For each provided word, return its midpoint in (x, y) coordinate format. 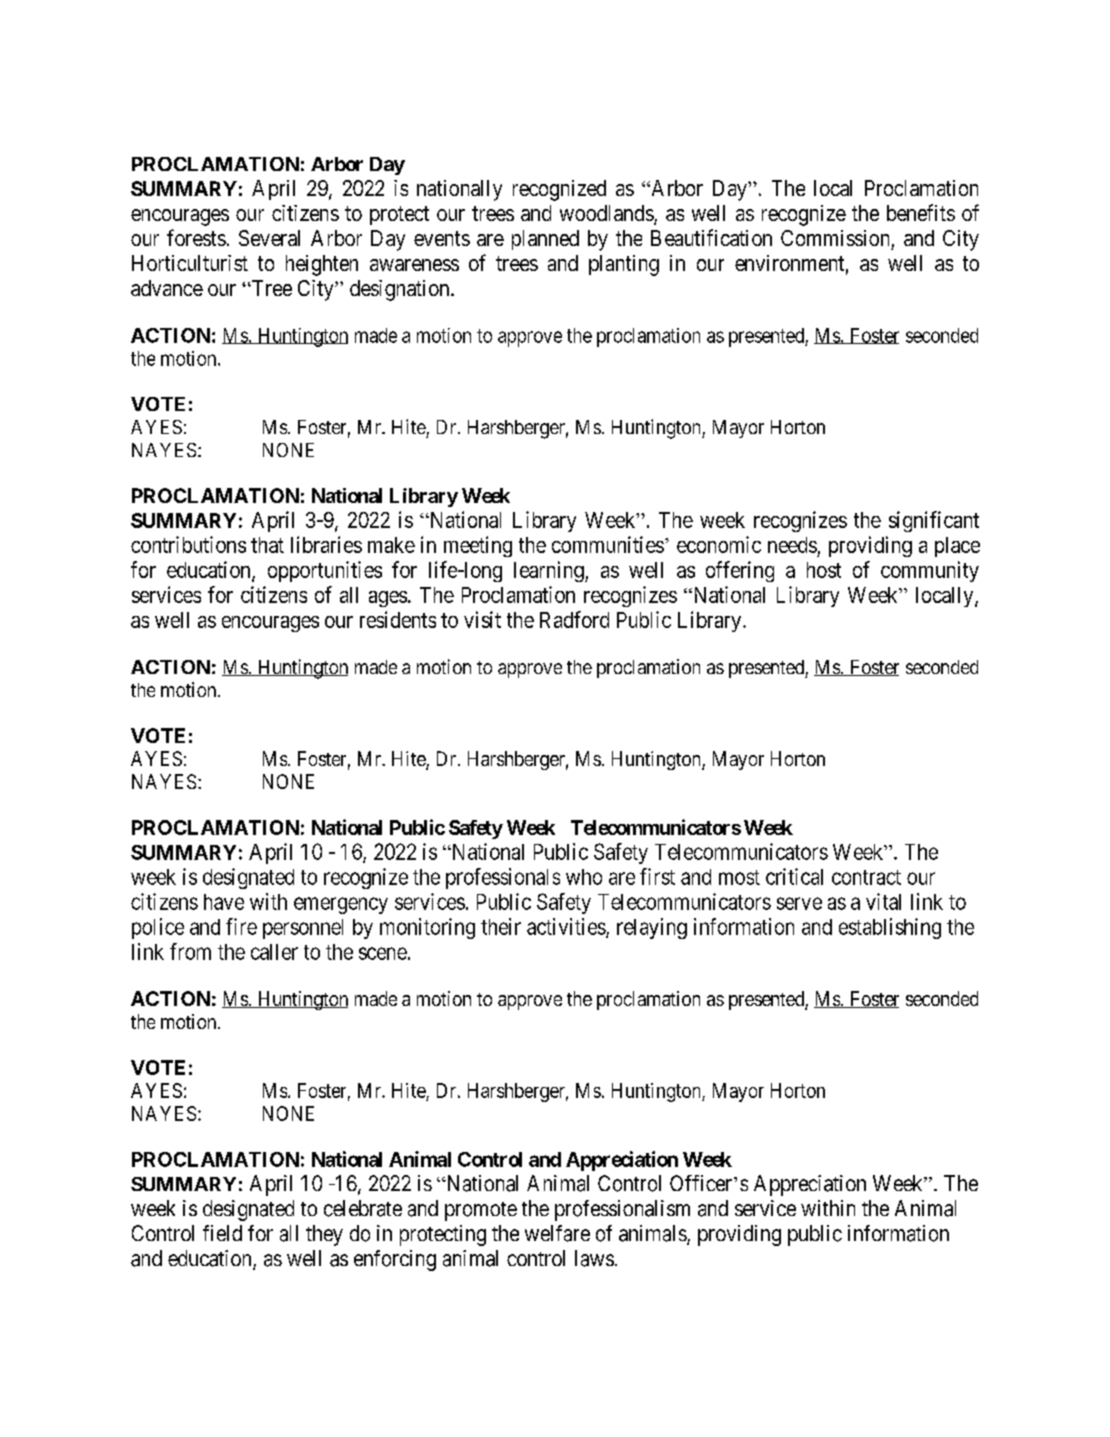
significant (934, 521)
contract (866, 877)
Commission (835, 238)
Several (269, 238)
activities (567, 927)
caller (274, 952)
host (824, 570)
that (267, 545)
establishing (890, 928)
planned (545, 240)
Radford (574, 619)
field (222, 1233)
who (584, 877)
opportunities (325, 571)
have (224, 902)
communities (608, 544)
